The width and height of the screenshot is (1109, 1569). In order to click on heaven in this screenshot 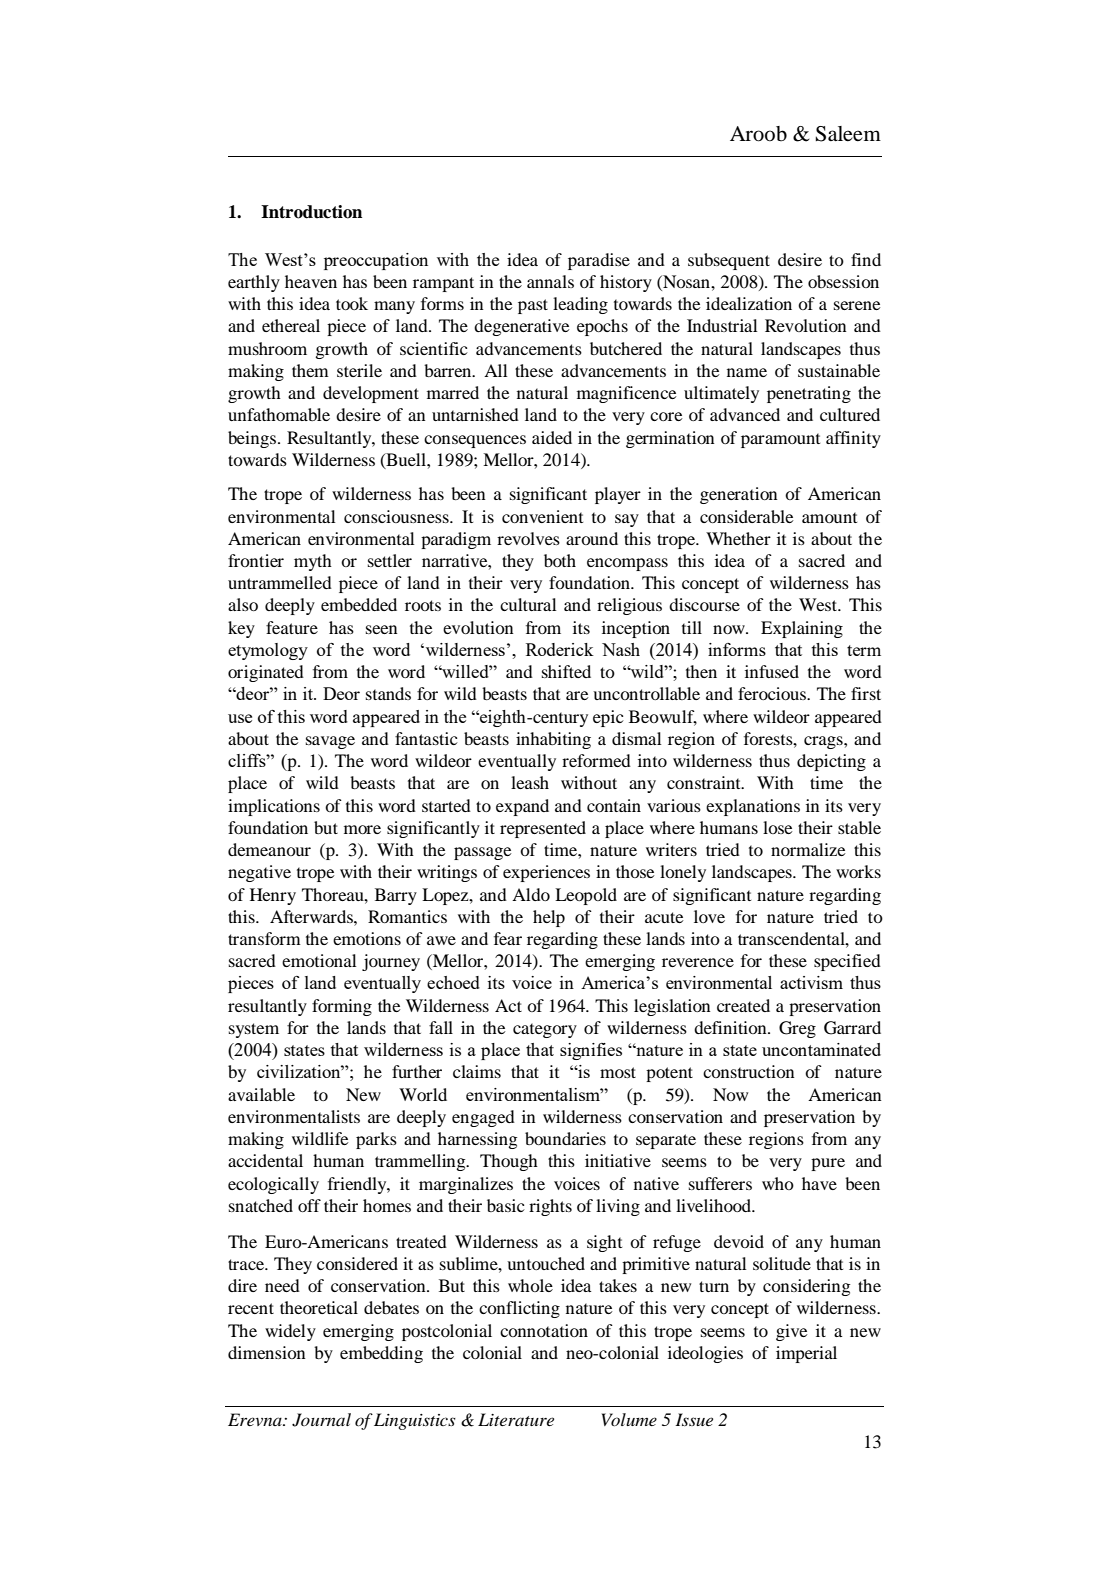, I will do `click(311, 281)`.
